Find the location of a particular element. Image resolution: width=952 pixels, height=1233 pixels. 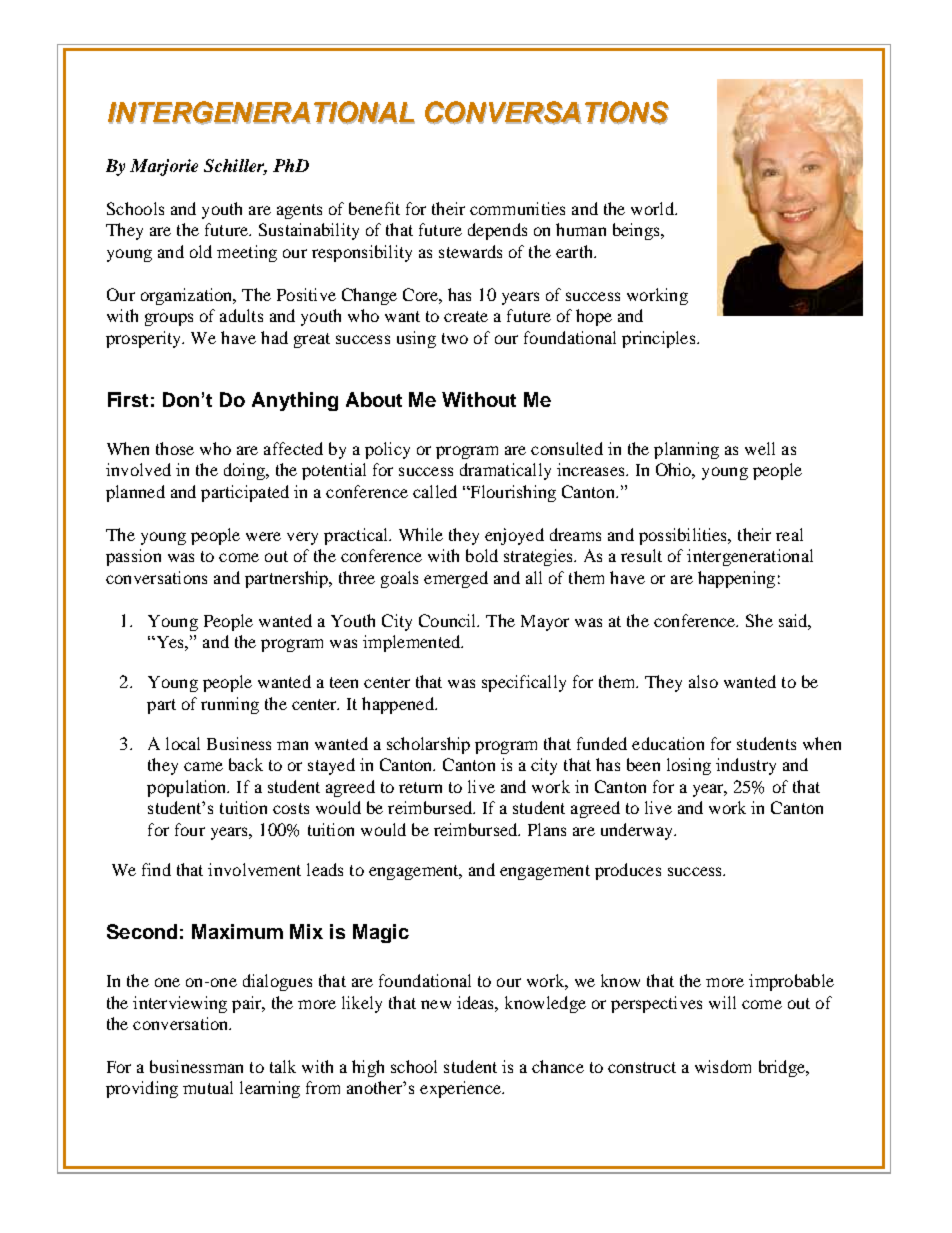

planning is located at coordinates (686, 450).
